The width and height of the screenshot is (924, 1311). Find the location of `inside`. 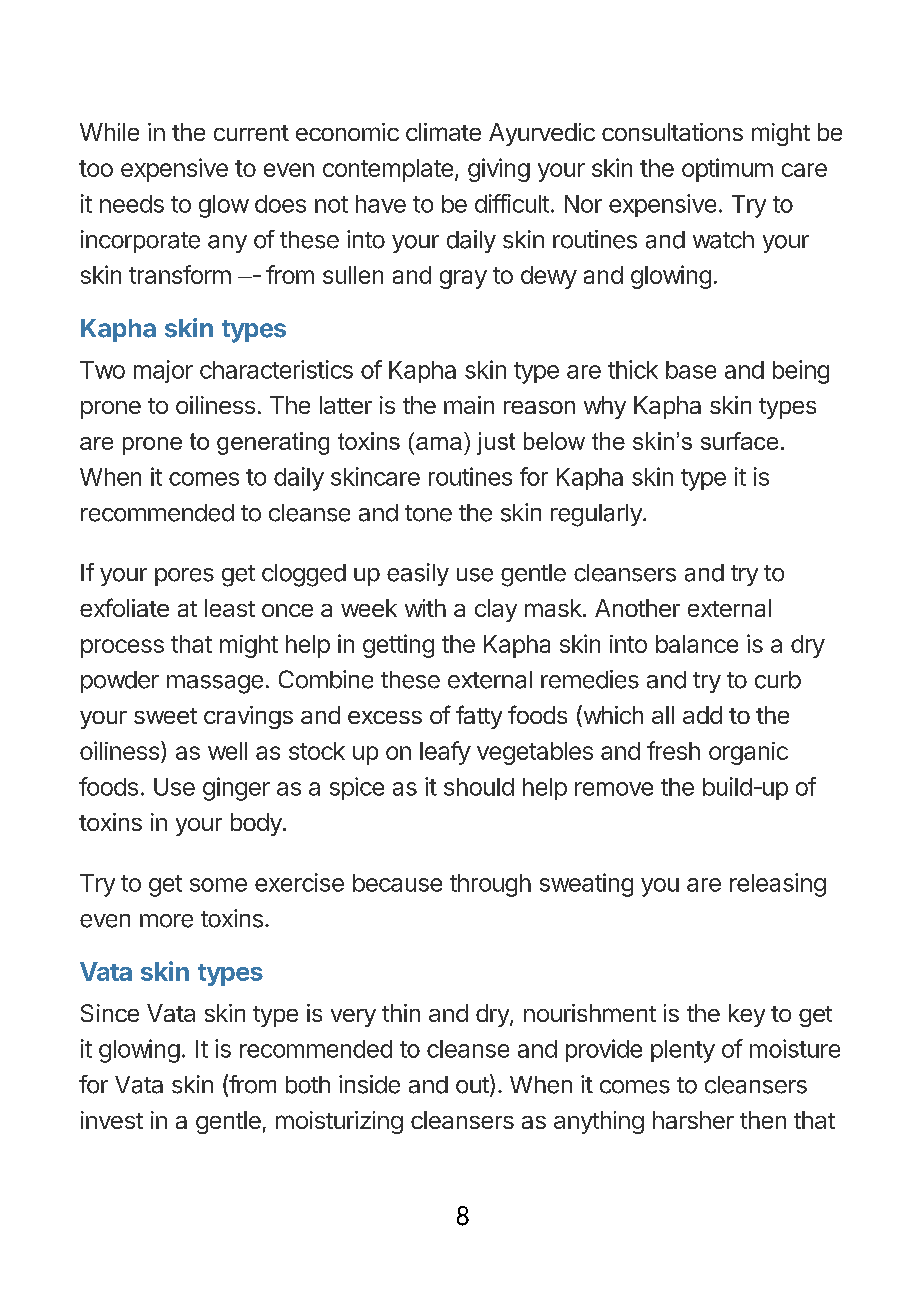

inside is located at coordinates (369, 1084).
